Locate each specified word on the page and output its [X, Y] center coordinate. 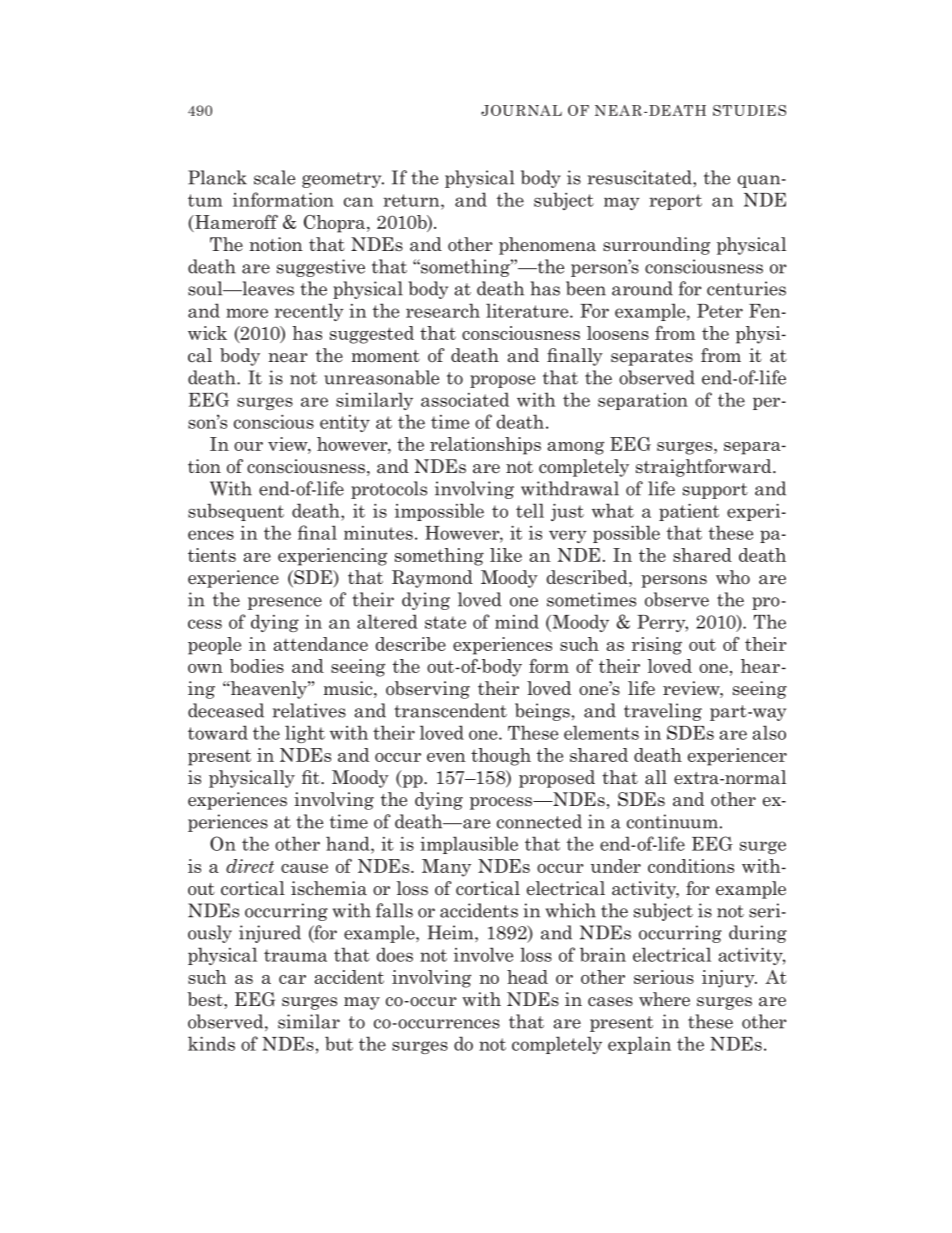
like [506, 555]
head [527, 977]
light [305, 734]
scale [274, 177]
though [501, 757]
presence [285, 603]
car [292, 979]
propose [502, 381]
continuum [672, 821]
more [247, 313]
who [733, 577]
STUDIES [749, 110]
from [675, 333]
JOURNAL [521, 110]
